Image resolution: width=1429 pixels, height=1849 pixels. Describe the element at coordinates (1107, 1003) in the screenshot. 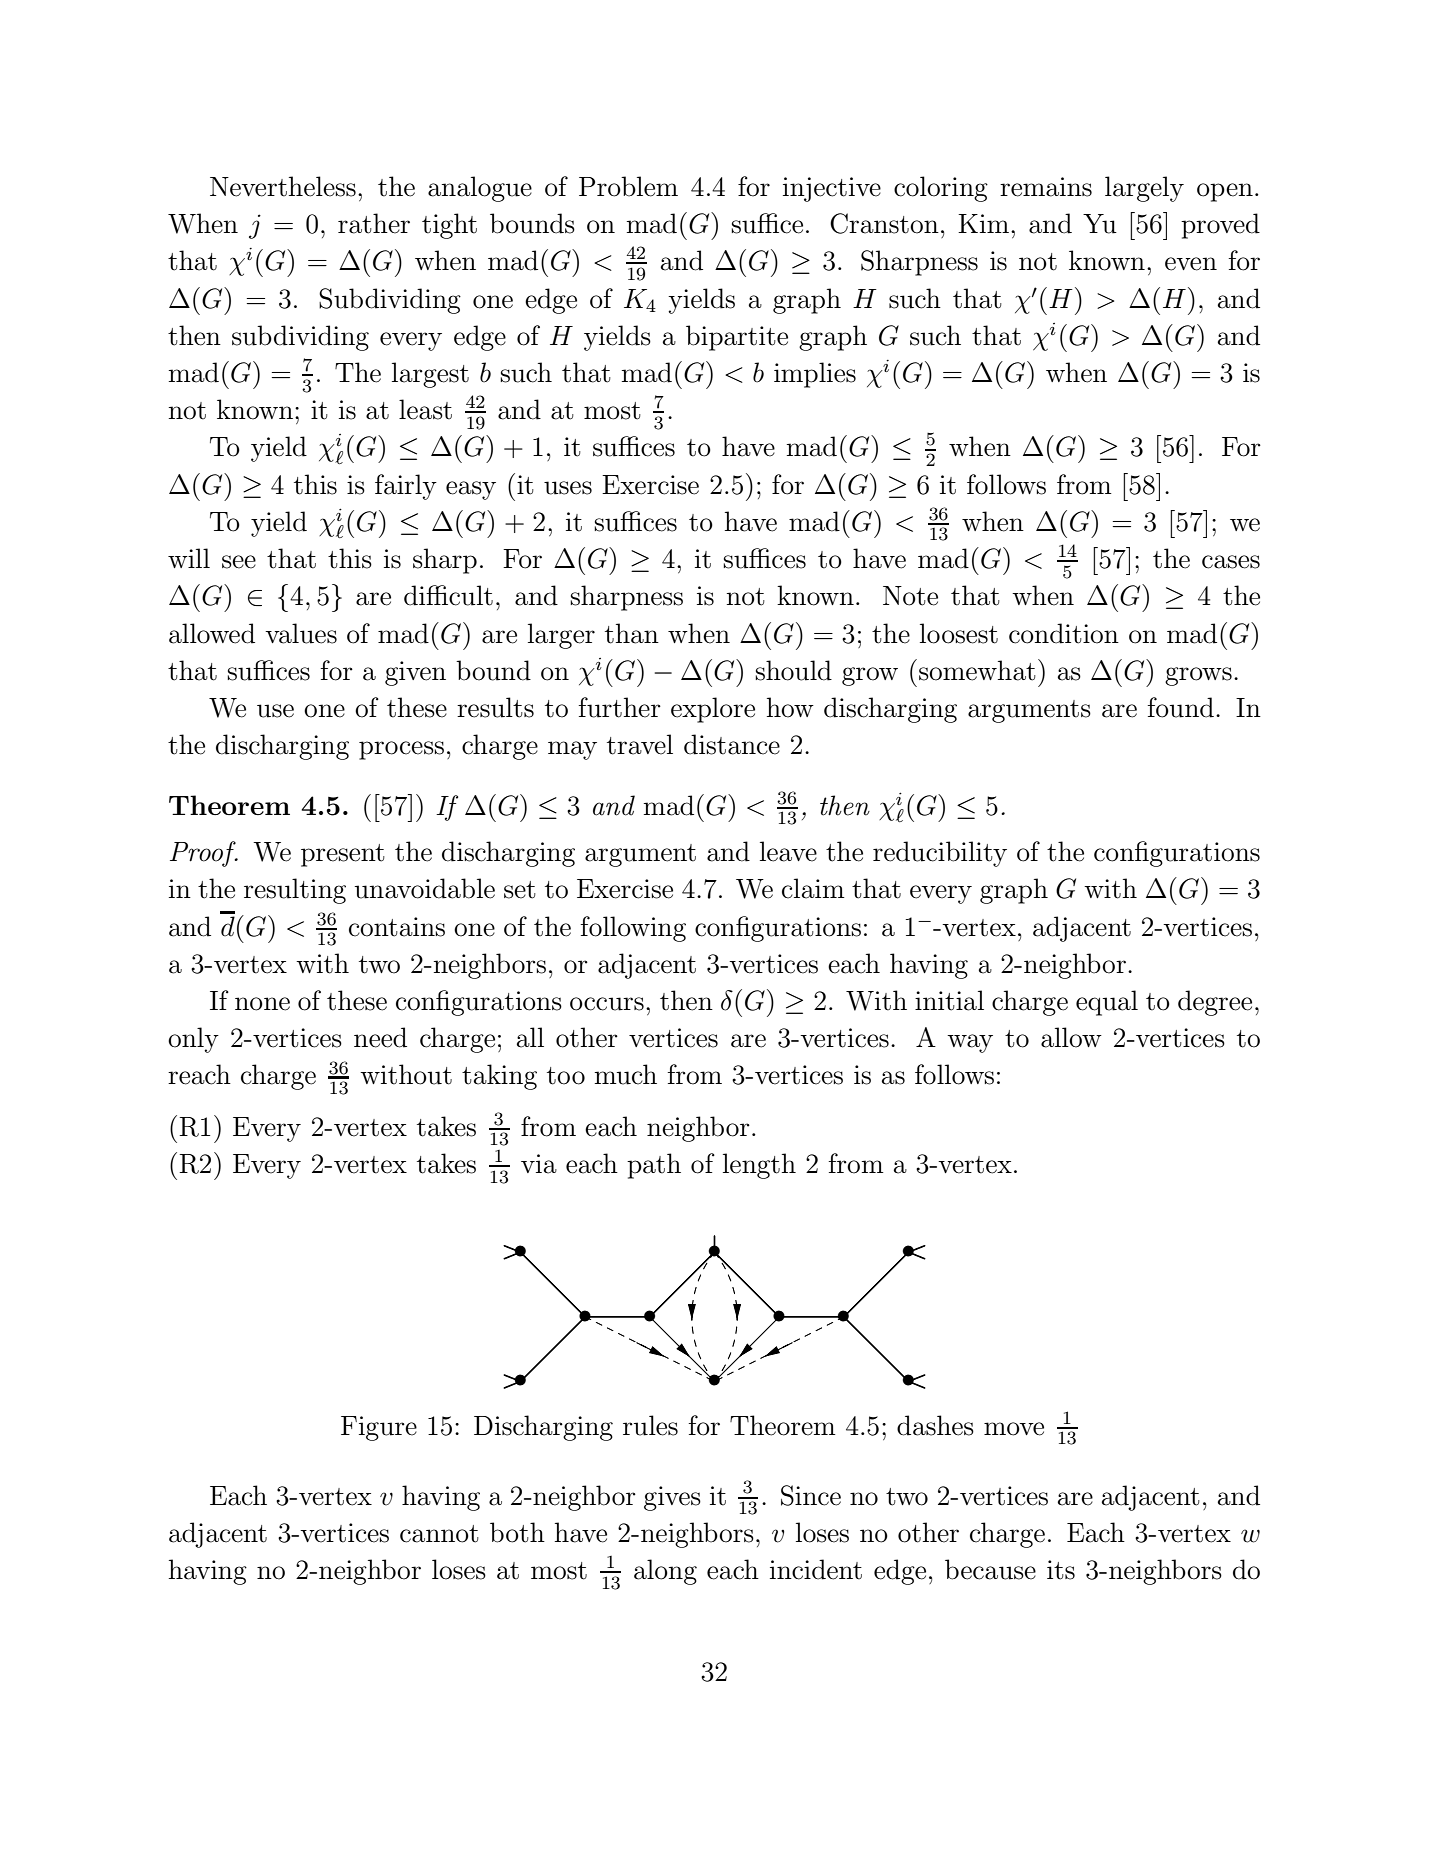

I see `equal` at that location.
